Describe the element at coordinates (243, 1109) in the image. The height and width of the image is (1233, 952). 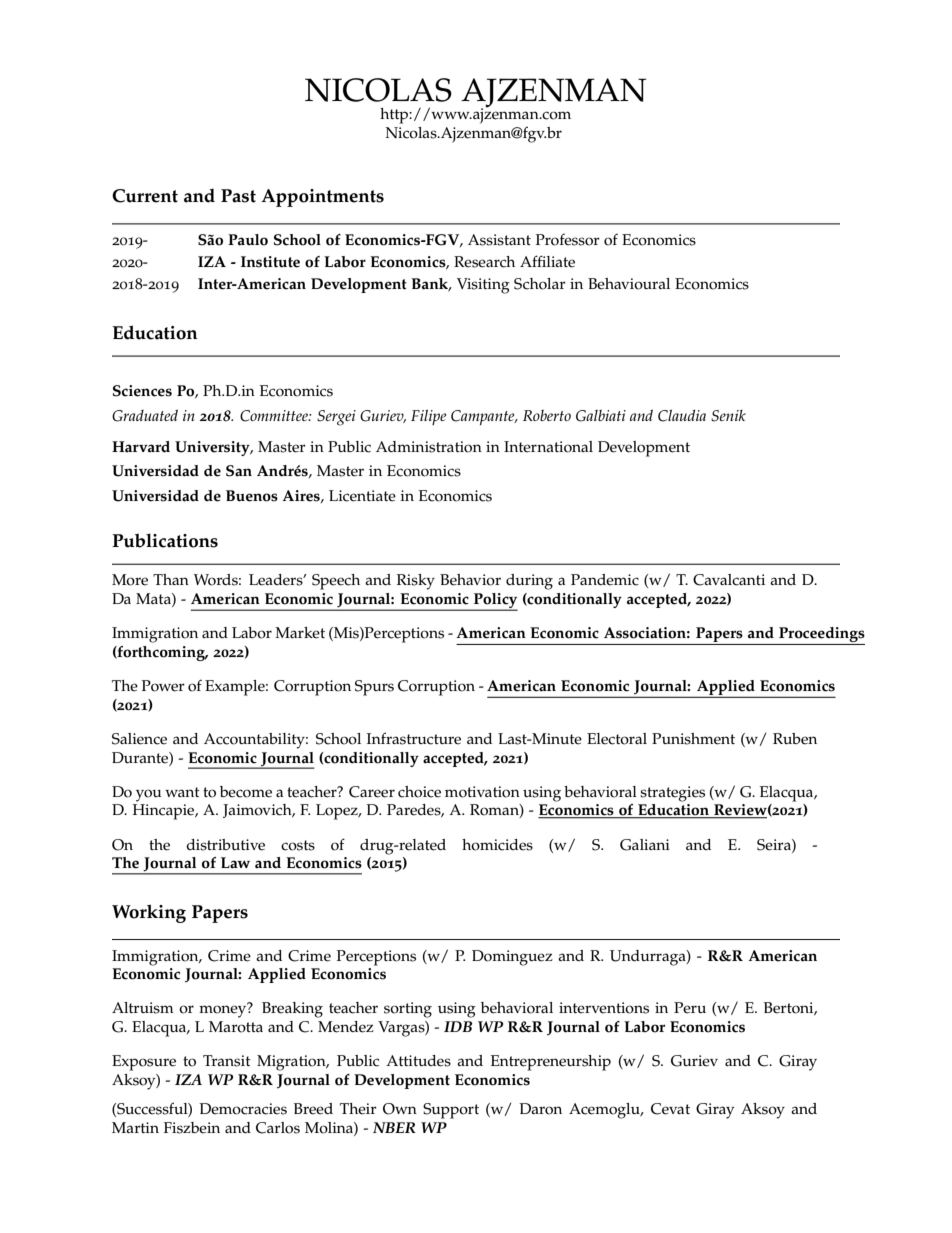
I see `Democracies` at that location.
